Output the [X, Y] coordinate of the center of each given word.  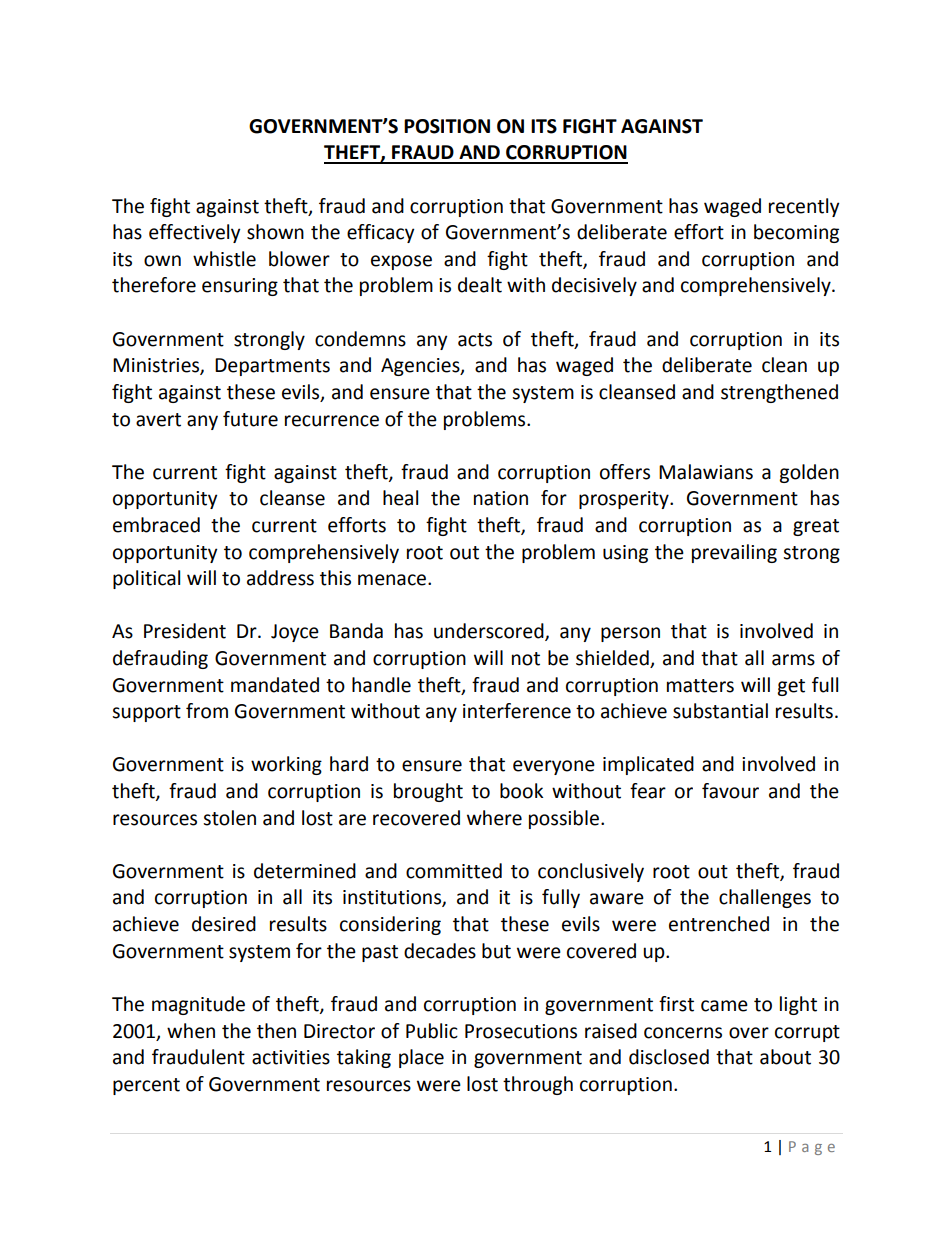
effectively [195, 233]
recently [804, 207]
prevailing [734, 553]
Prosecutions [521, 1031]
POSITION [447, 126]
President [185, 631]
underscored [490, 632]
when [191, 1031]
